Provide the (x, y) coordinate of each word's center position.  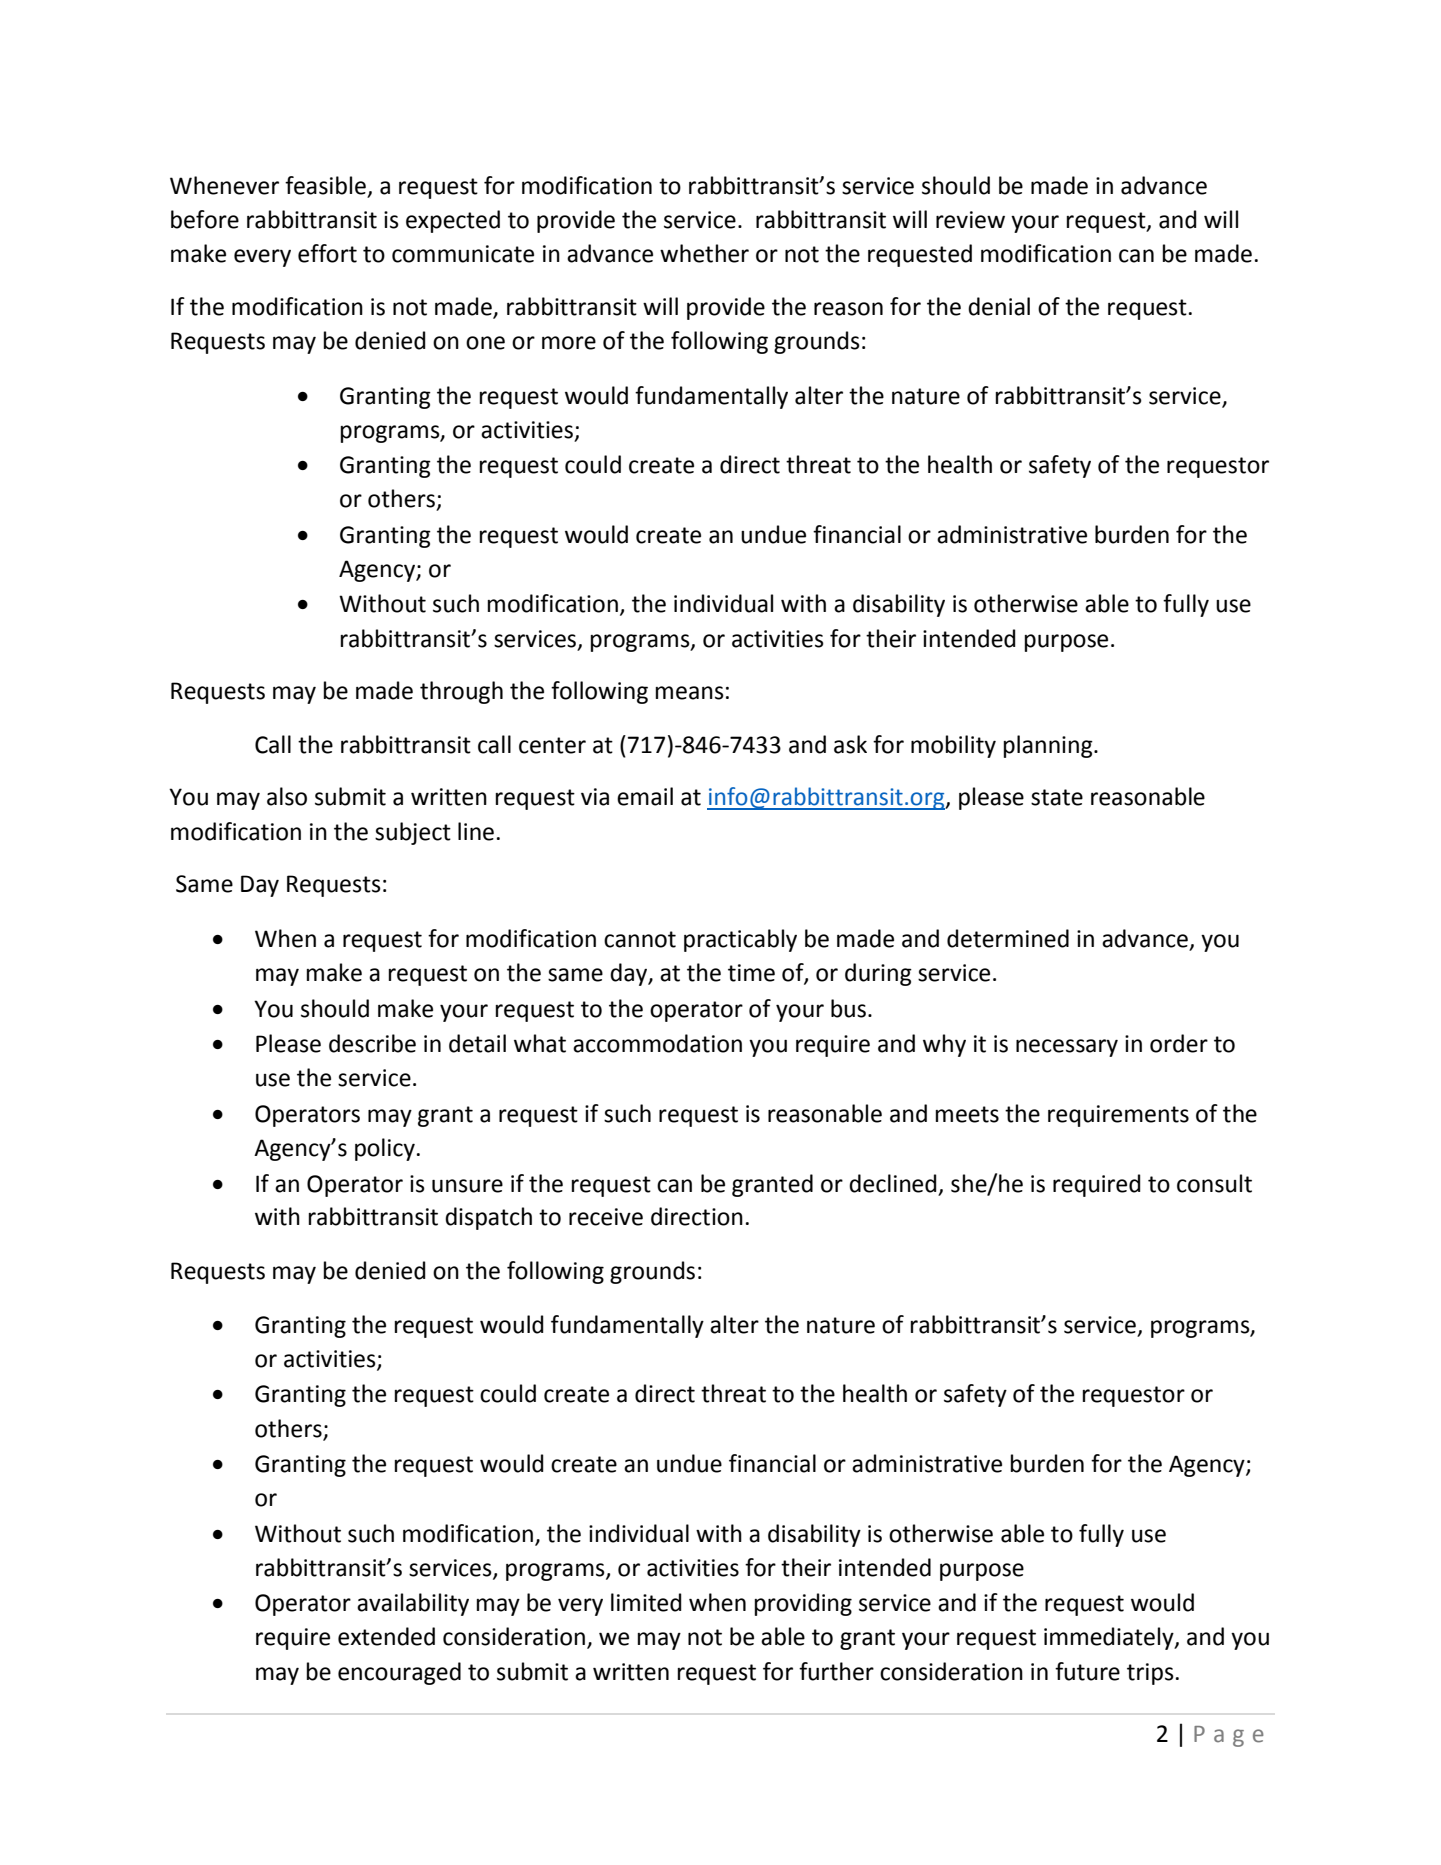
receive (606, 1217)
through (461, 692)
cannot (640, 939)
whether (704, 253)
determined (1008, 938)
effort (327, 253)
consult (1214, 1183)
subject (413, 833)
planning (1049, 746)
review (970, 220)
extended (386, 1636)
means (690, 693)
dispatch (488, 1218)
